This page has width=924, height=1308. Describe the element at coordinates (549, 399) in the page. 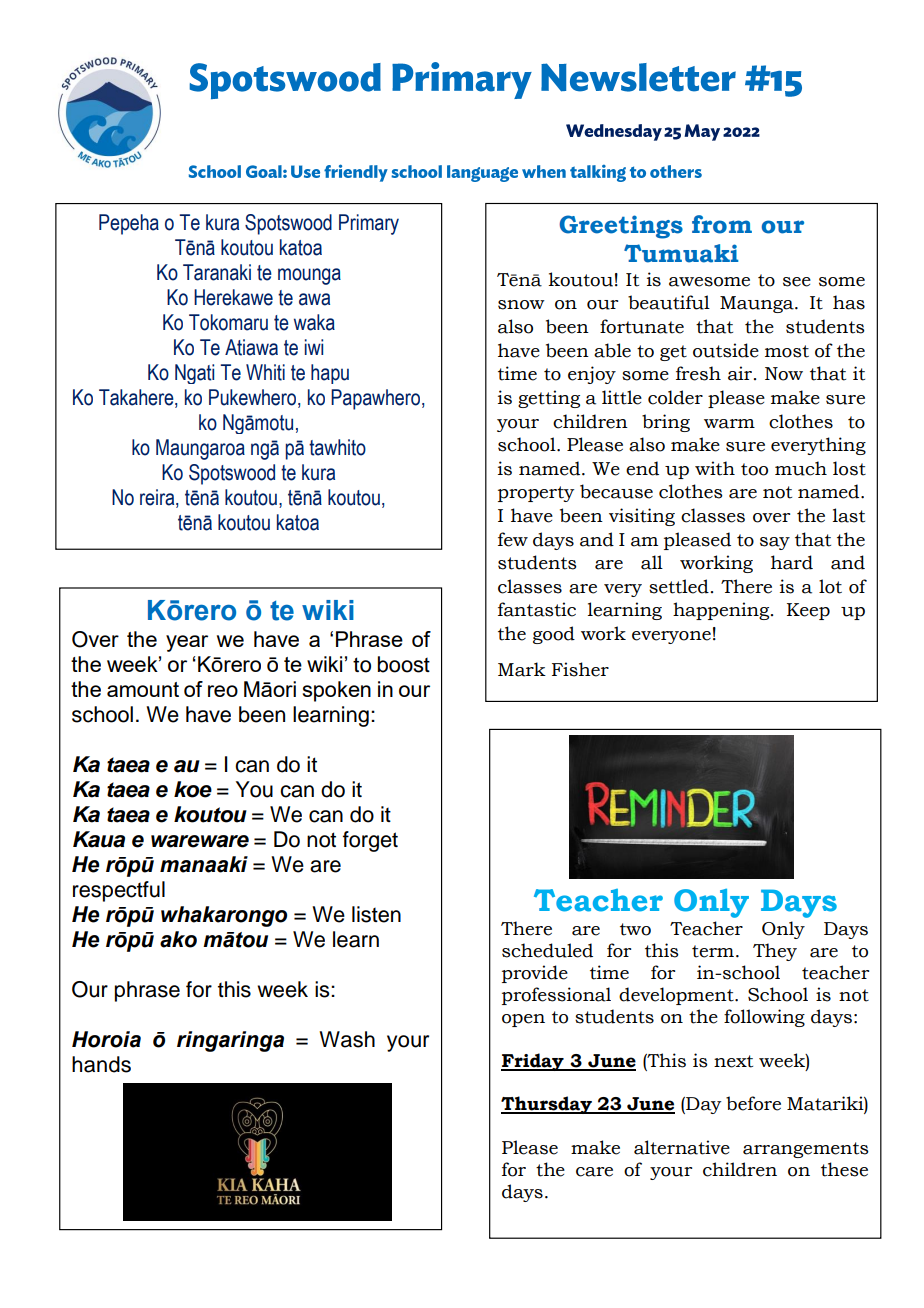

I see `getting` at that location.
